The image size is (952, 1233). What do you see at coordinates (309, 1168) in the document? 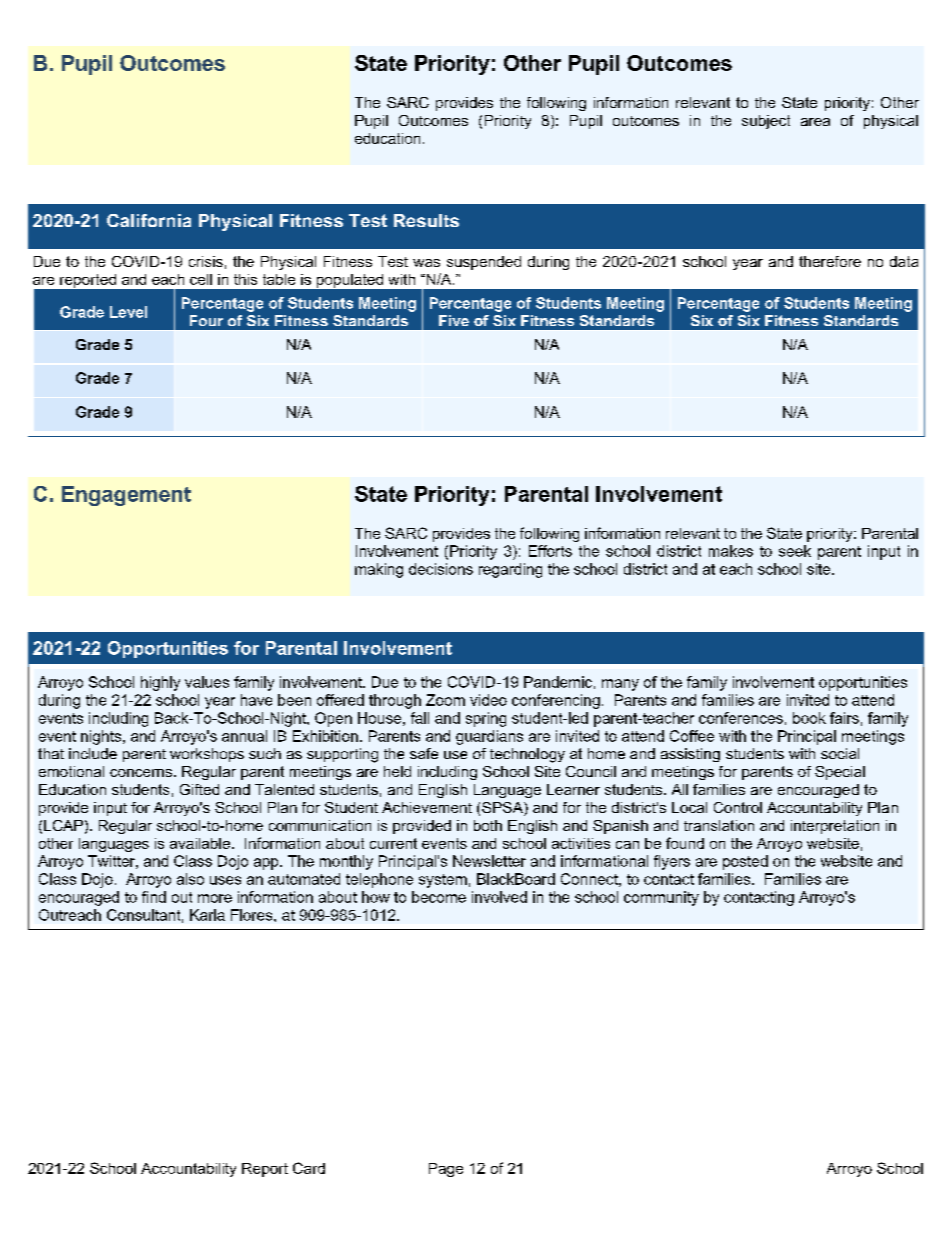
I see `Card` at bounding box center [309, 1168].
